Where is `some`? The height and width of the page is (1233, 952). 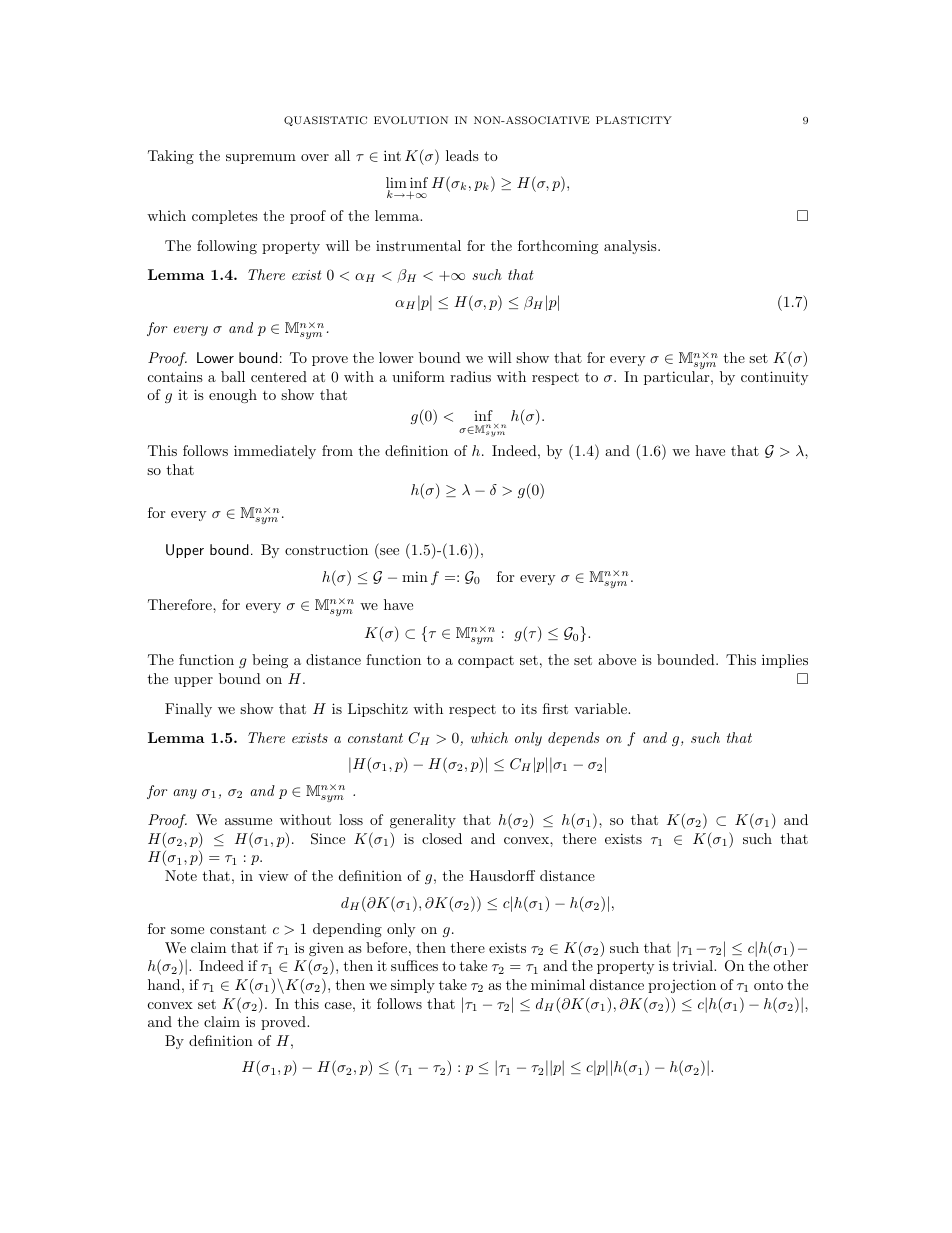 some is located at coordinates (187, 930).
